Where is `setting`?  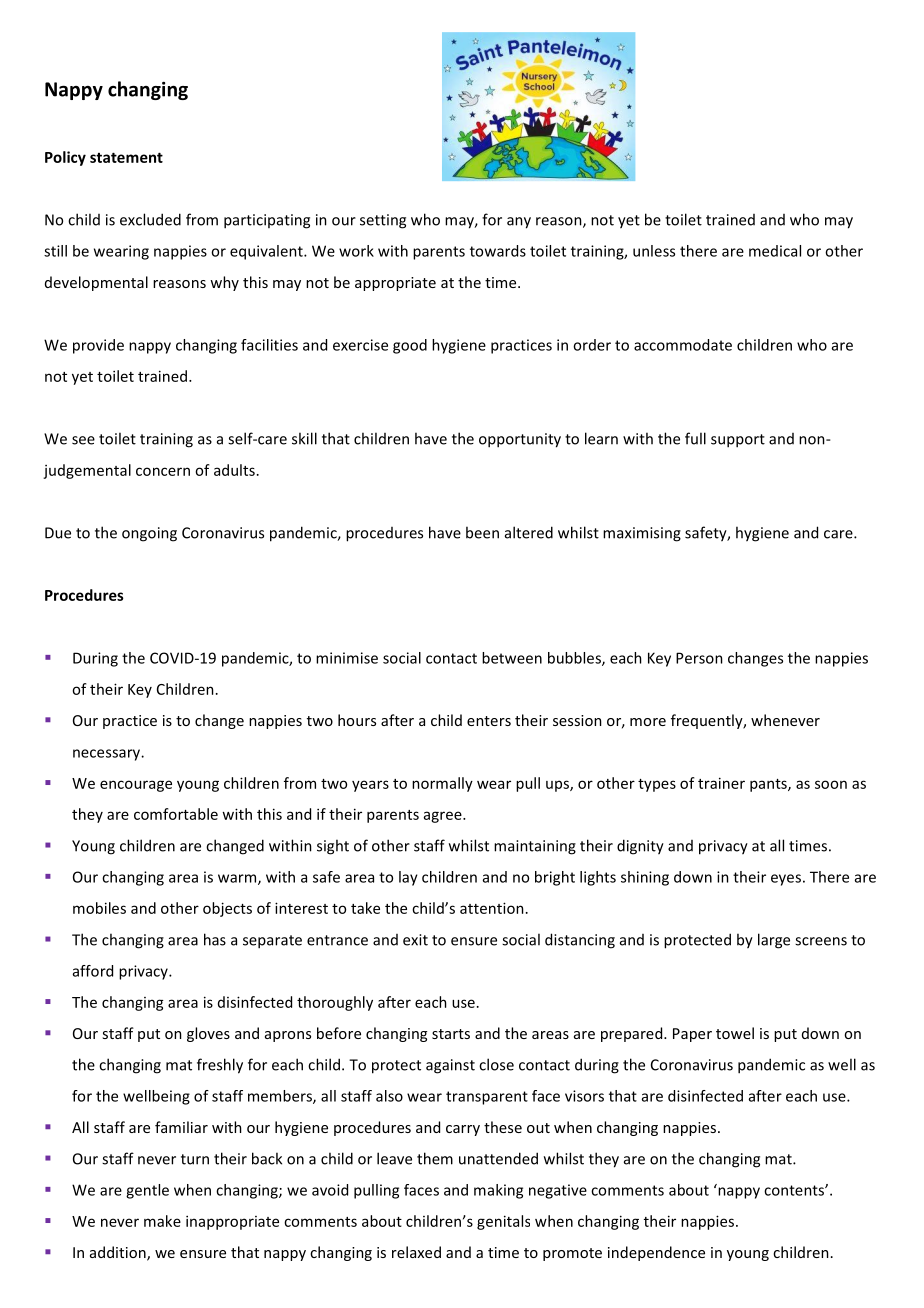 setting is located at coordinates (383, 221).
